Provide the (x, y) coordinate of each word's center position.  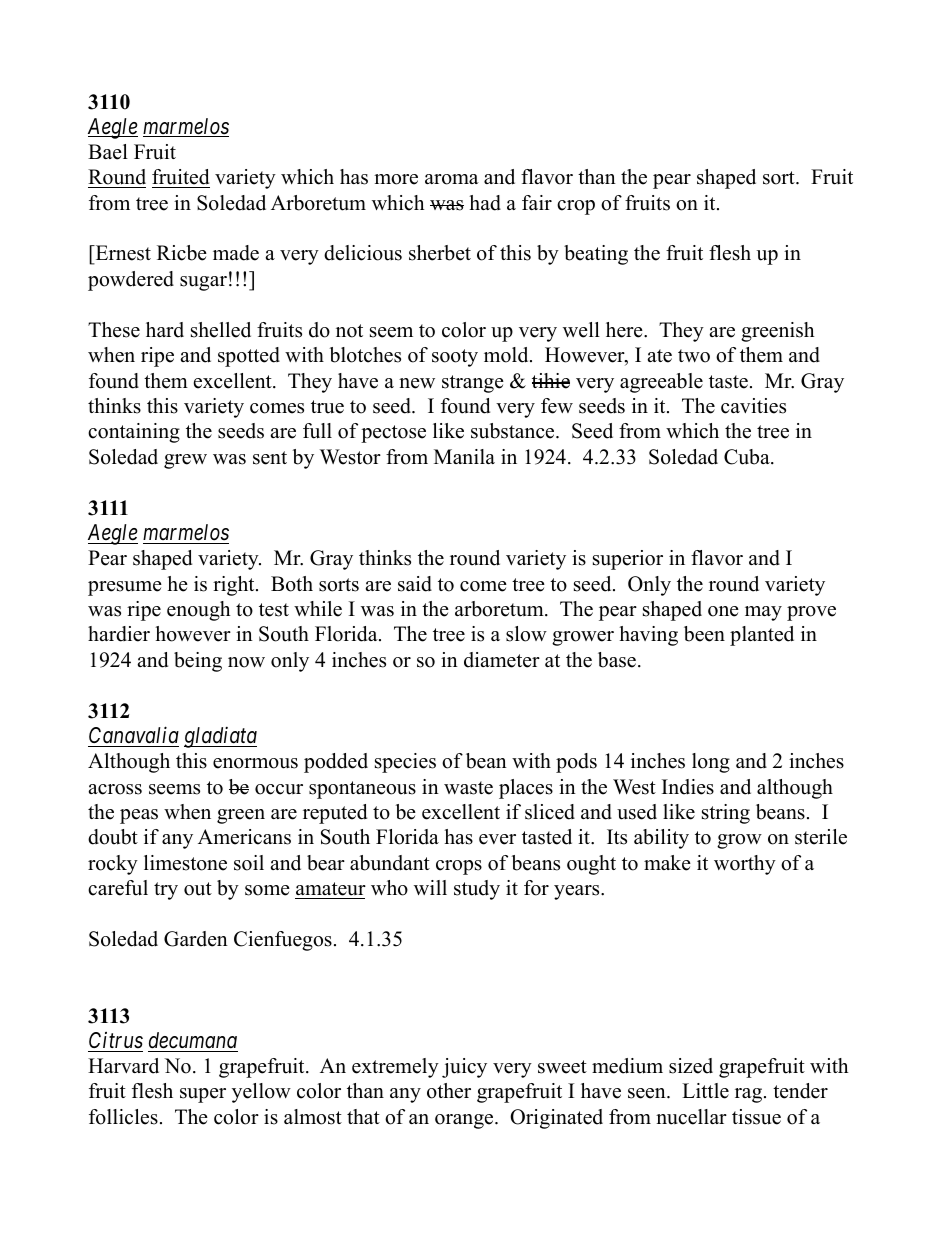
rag (748, 1095)
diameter (502, 660)
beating (596, 255)
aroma (452, 179)
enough (199, 611)
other (449, 1091)
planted (762, 636)
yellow (261, 1093)
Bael (108, 152)
